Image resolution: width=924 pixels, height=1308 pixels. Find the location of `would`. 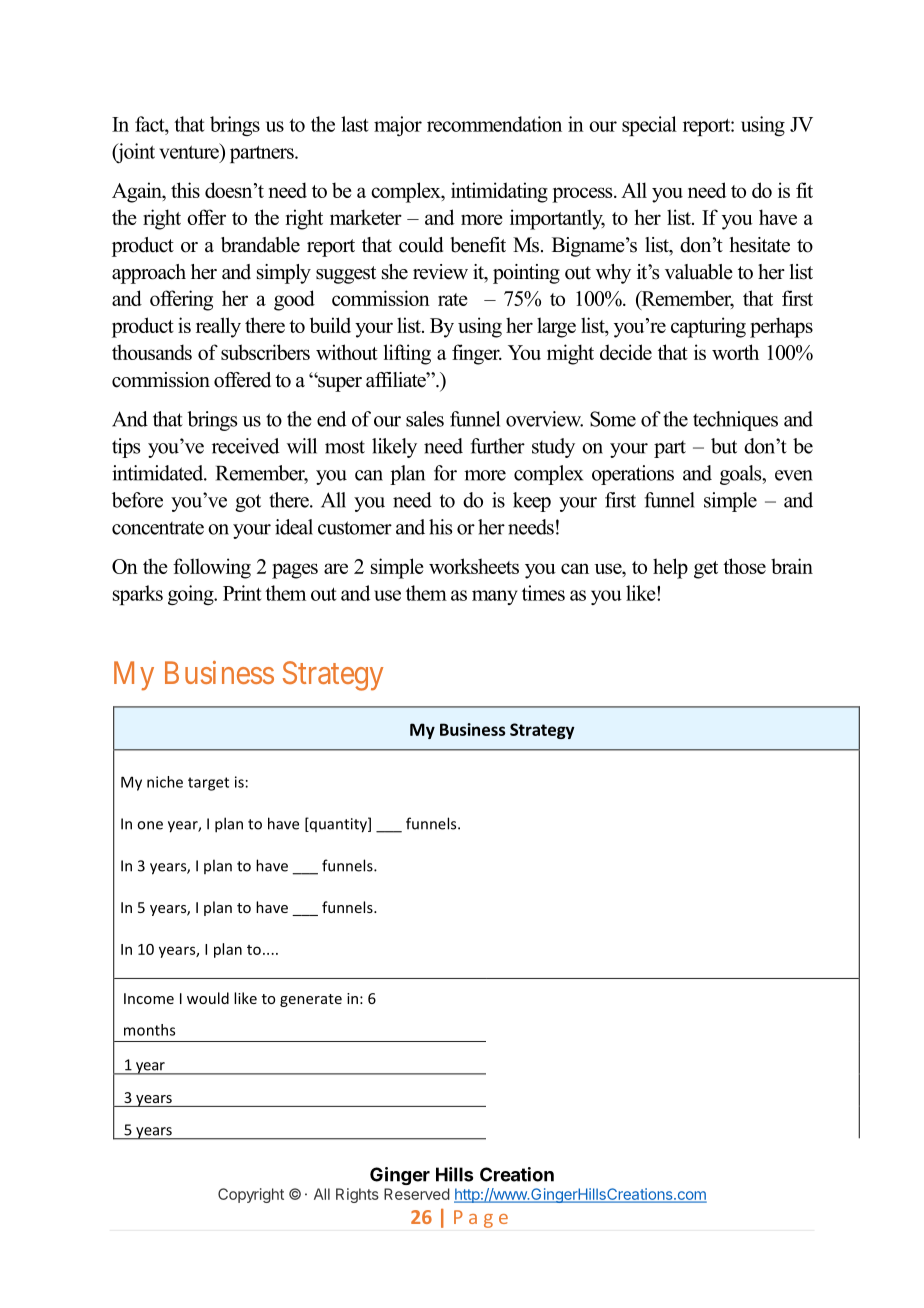

would is located at coordinates (208, 998).
